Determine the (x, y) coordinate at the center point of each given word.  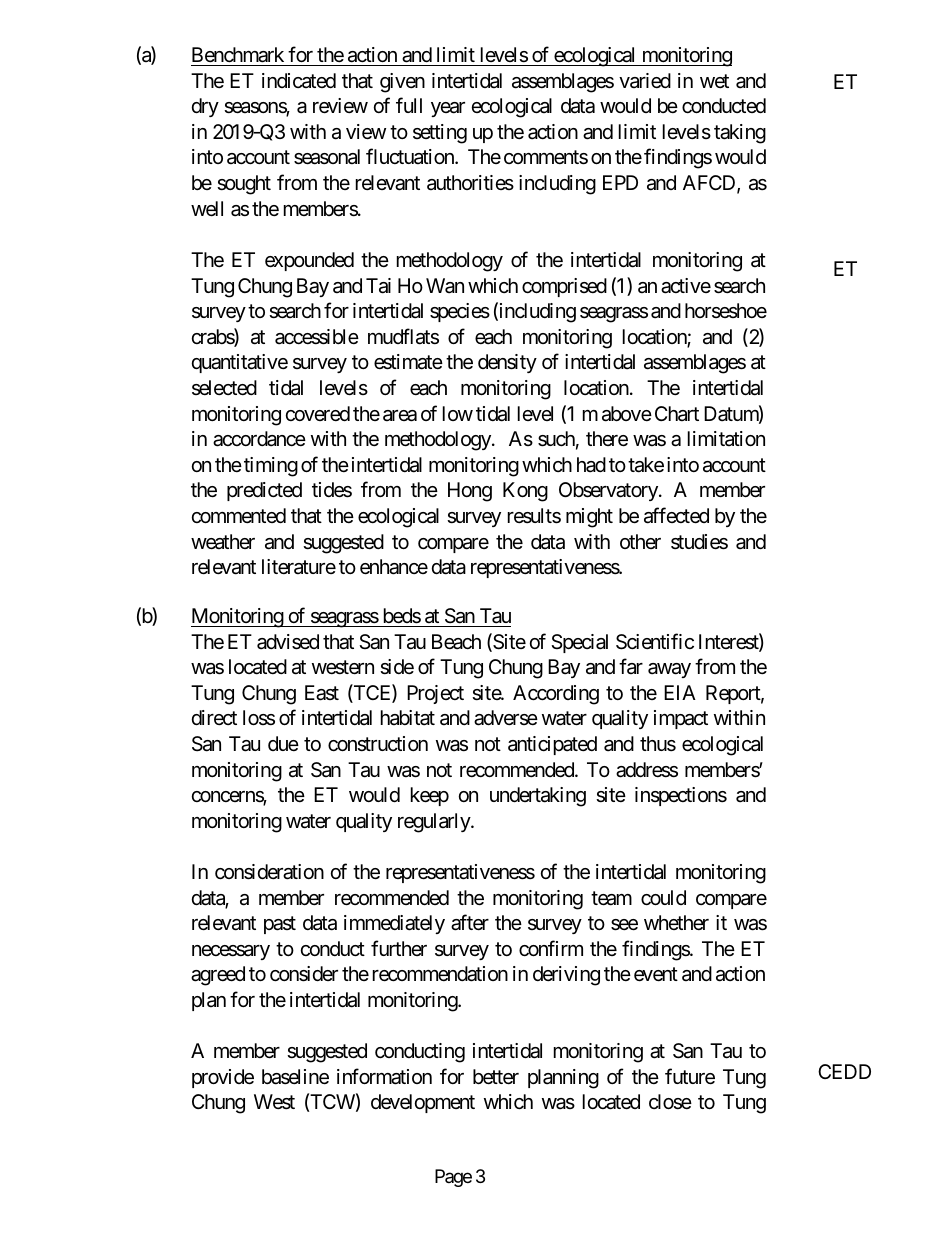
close (670, 1102)
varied (645, 80)
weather (223, 542)
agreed (218, 976)
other (640, 541)
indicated (299, 80)
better (496, 1077)
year (448, 109)
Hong (470, 492)
